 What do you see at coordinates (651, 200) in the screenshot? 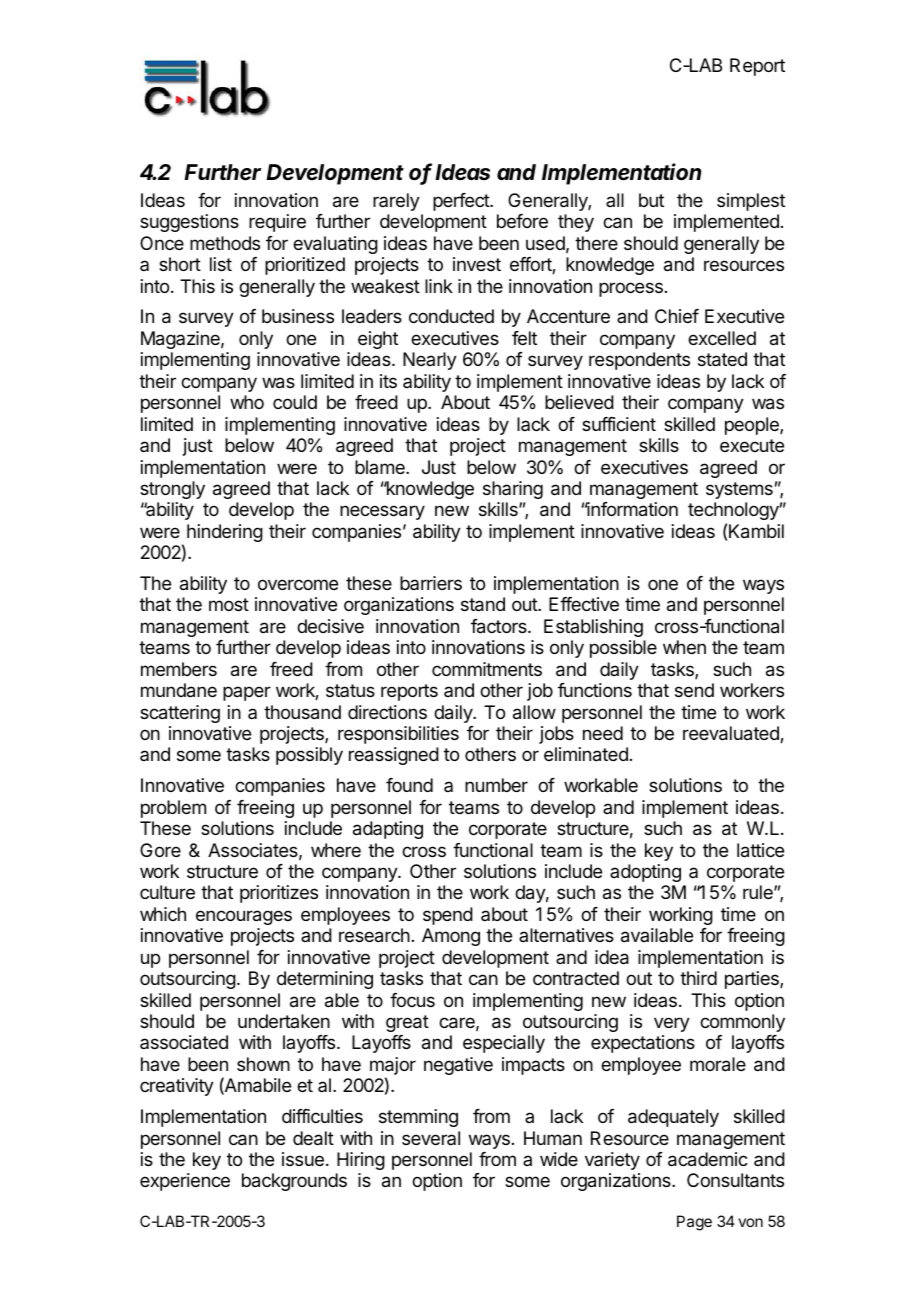
I see `but` at bounding box center [651, 200].
